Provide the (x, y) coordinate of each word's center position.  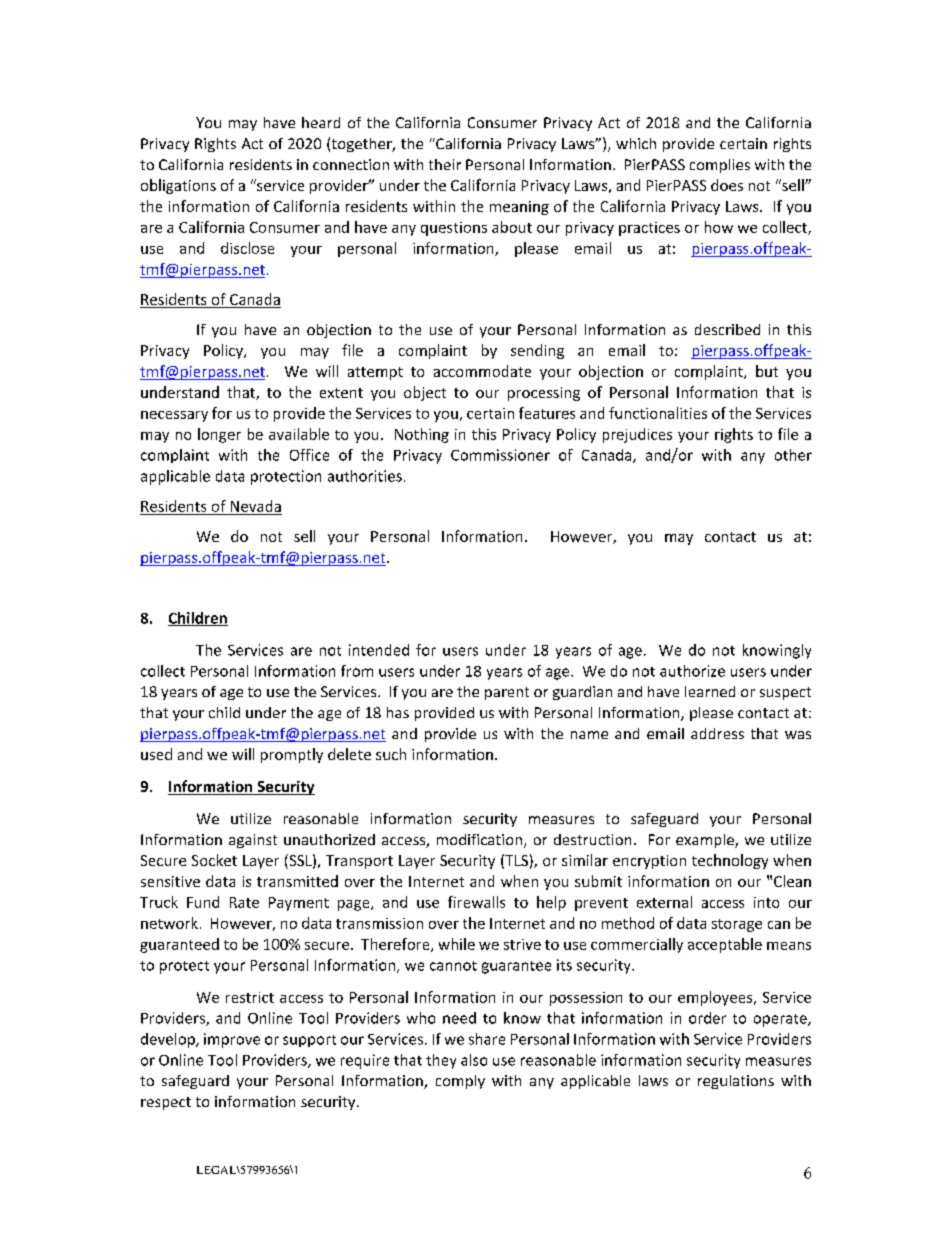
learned (710, 691)
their (445, 164)
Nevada (256, 506)
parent (507, 693)
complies (720, 166)
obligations (178, 186)
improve (232, 1040)
